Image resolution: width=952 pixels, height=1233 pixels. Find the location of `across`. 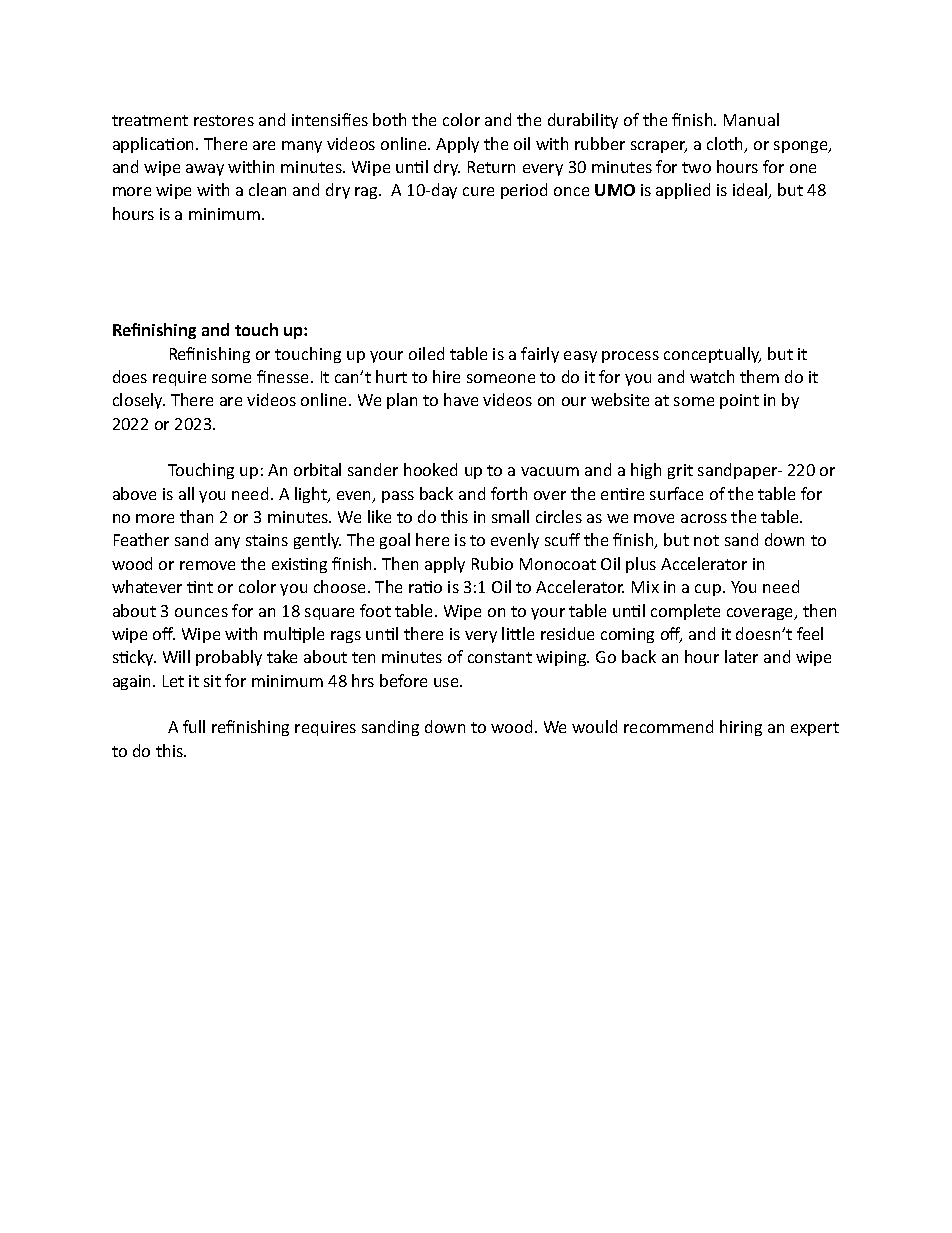

across is located at coordinates (704, 518).
